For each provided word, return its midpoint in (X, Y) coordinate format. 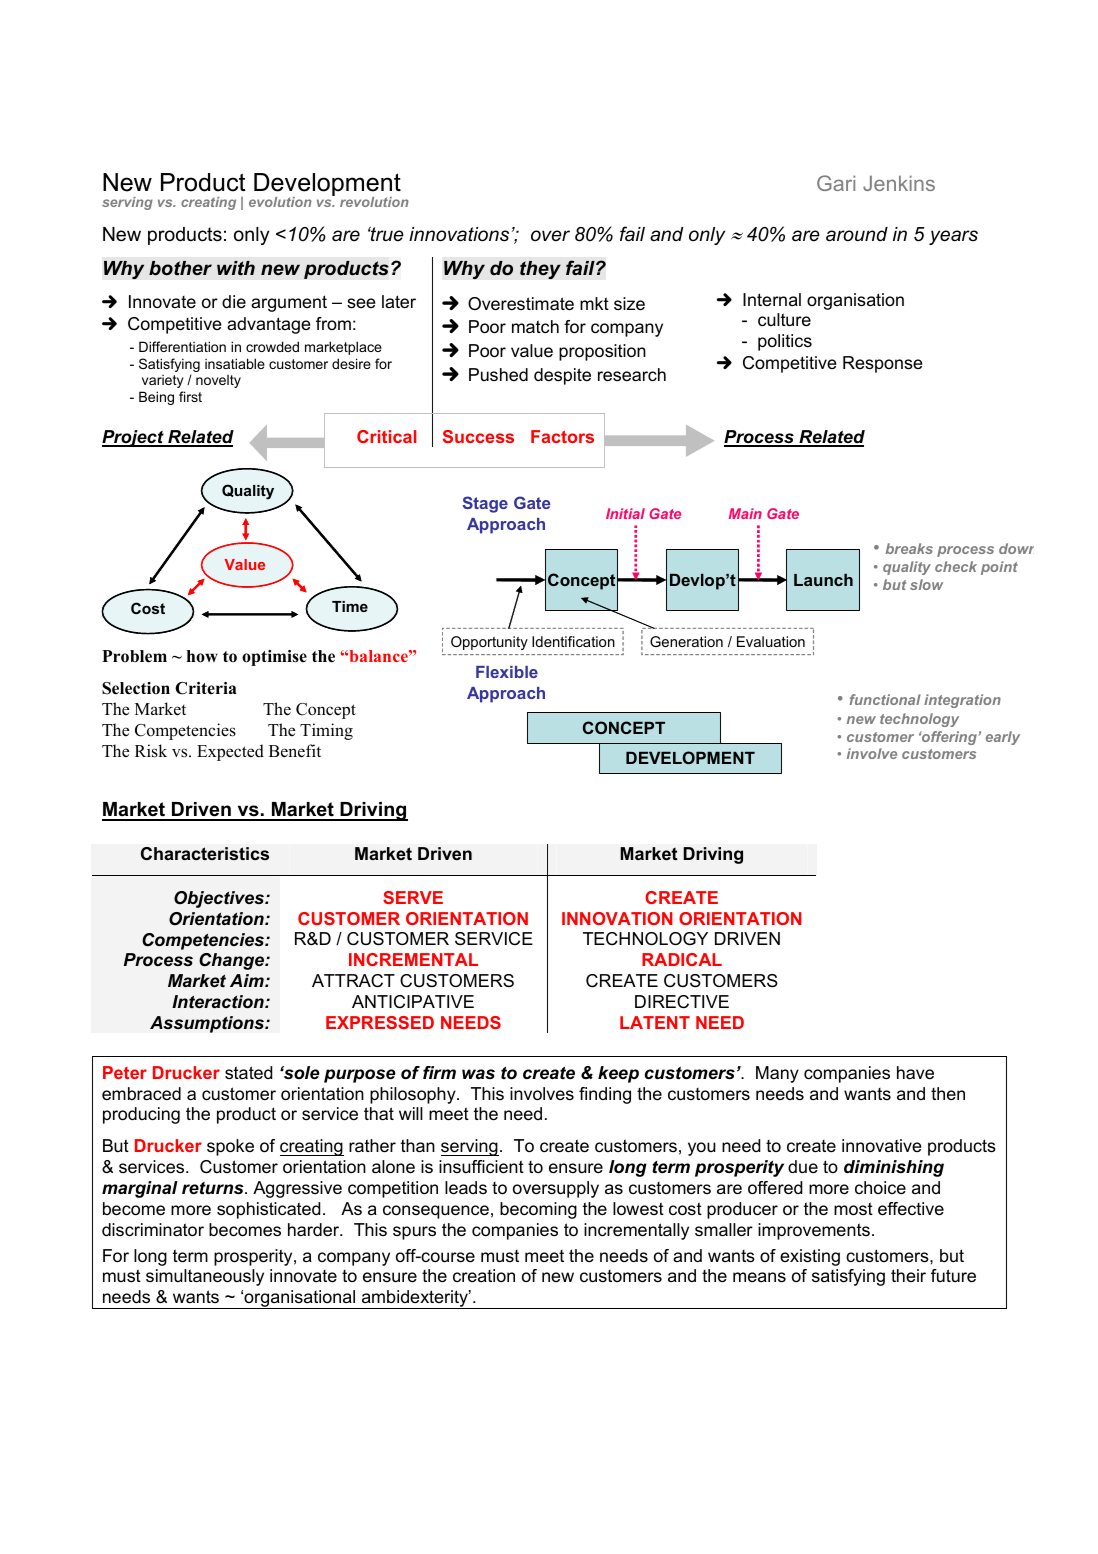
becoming (538, 1210)
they (540, 270)
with (236, 268)
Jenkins (899, 183)
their (908, 1275)
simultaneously (205, 1277)
